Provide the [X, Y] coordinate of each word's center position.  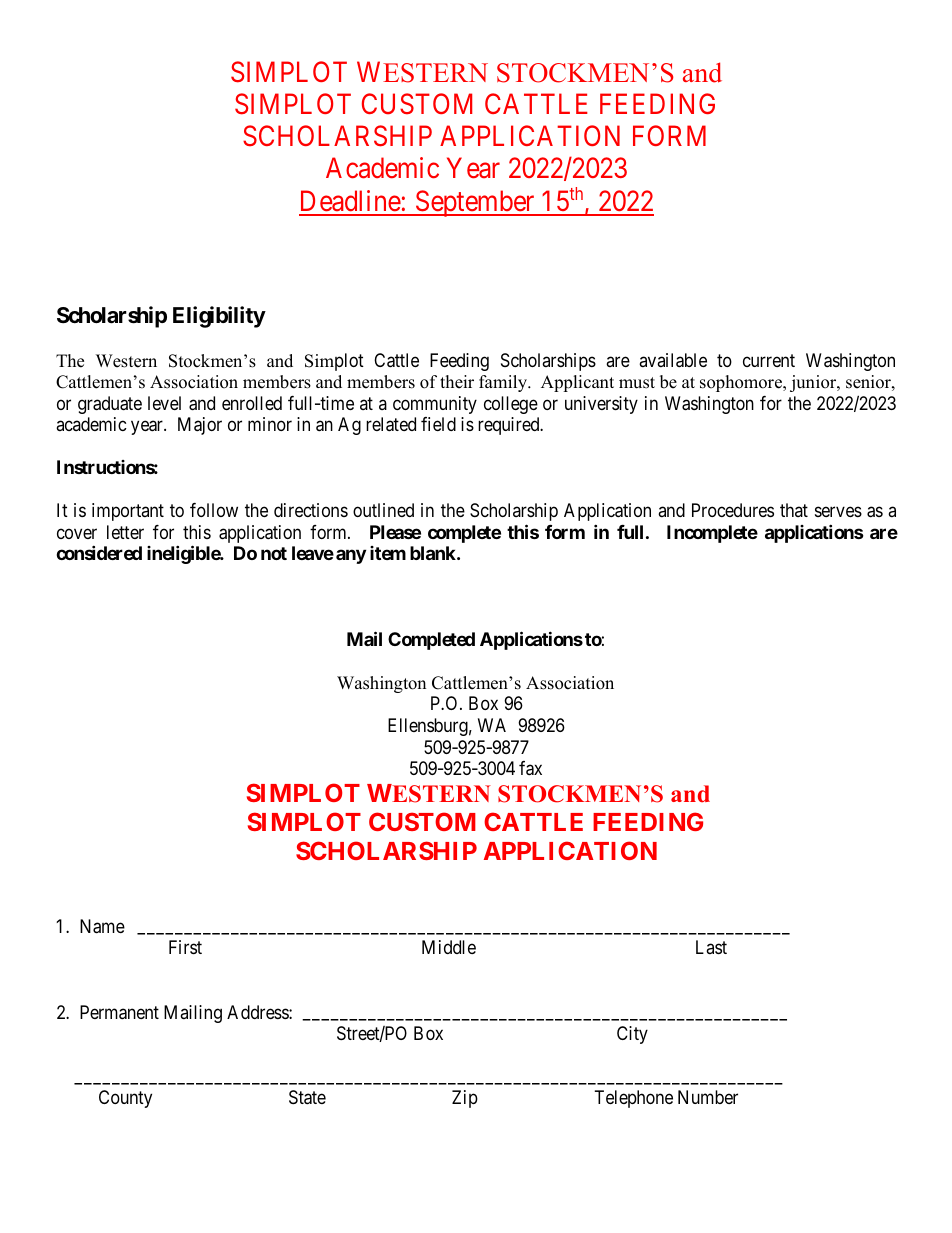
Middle [449, 947]
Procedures [733, 510]
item [388, 553]
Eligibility [219, 317]
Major [200, 426]
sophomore [742, 383]
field [438, 424]
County [125, 1099]
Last [711, 947]
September [475, 203]
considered [99, 552]
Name [102, 926]
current [769, 360]
